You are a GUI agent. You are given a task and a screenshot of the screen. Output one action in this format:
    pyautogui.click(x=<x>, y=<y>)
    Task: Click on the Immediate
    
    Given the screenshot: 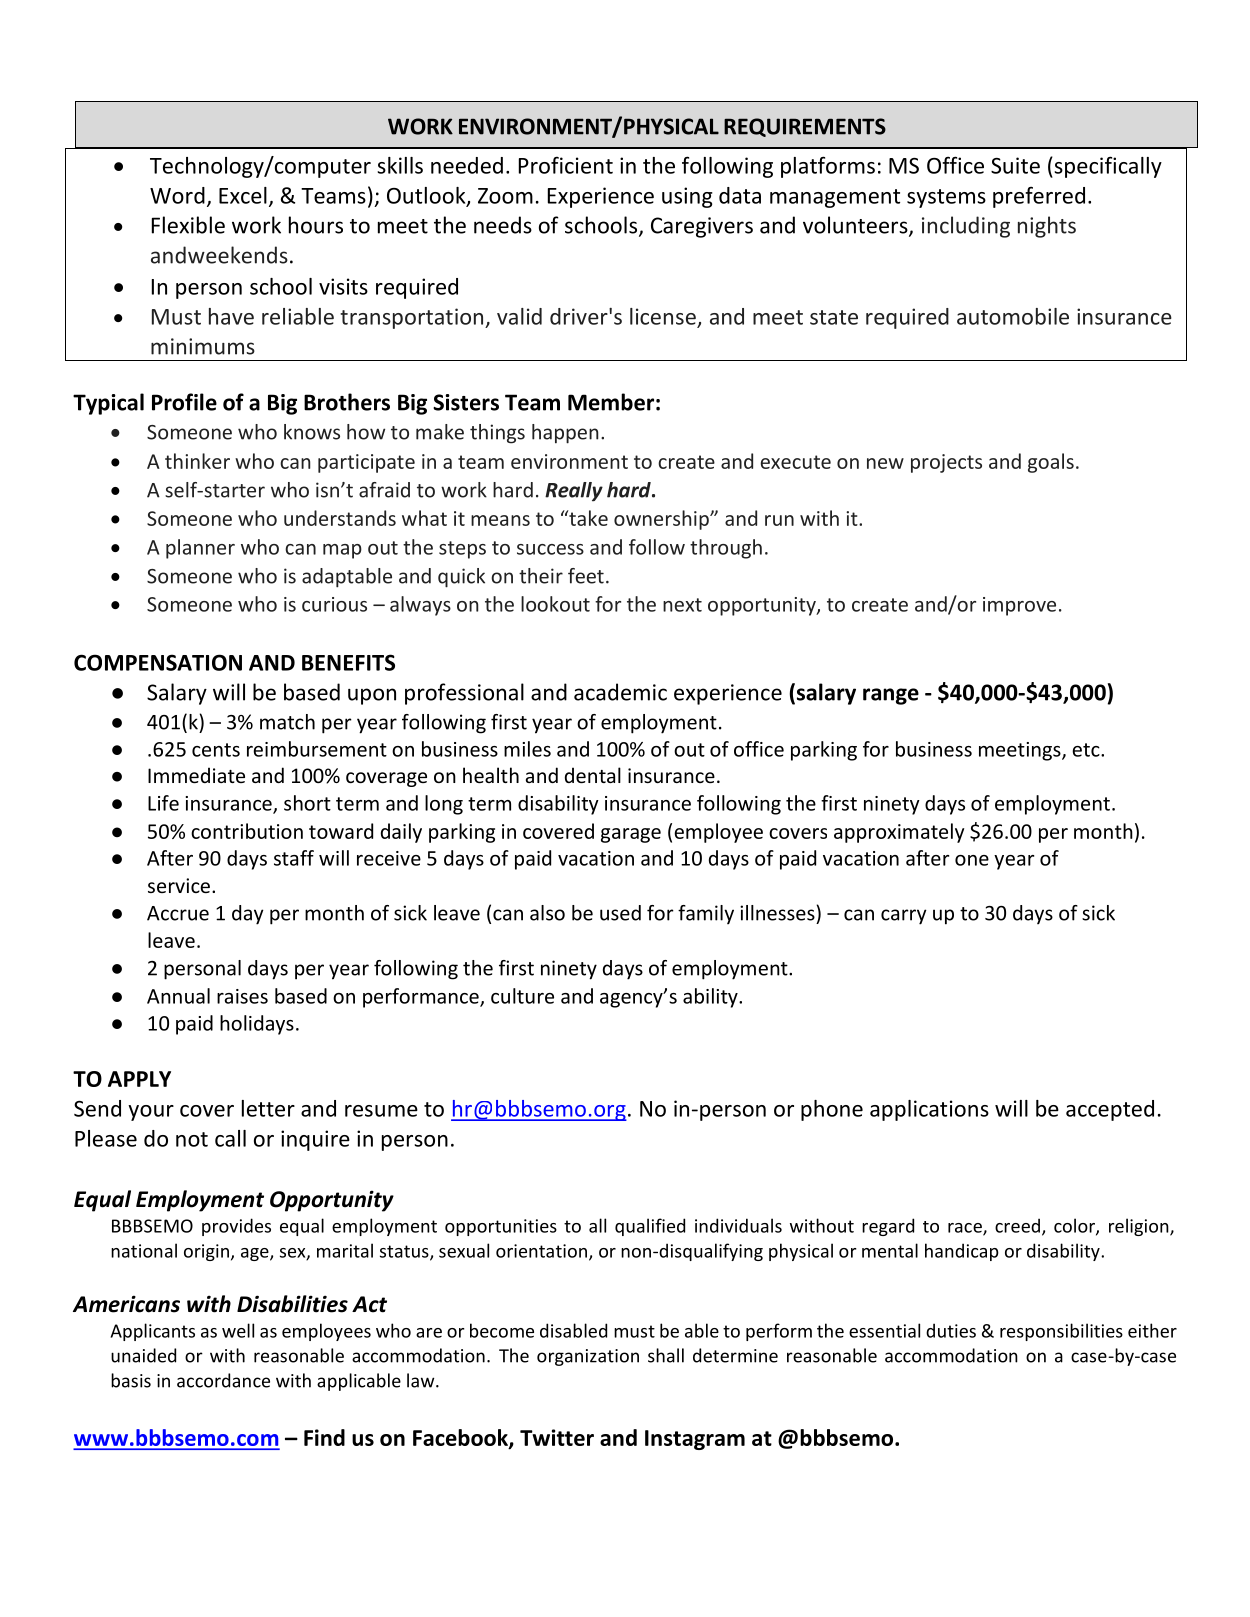 What is the action you would take?
    pyautogui.click(x=196, y=775)
